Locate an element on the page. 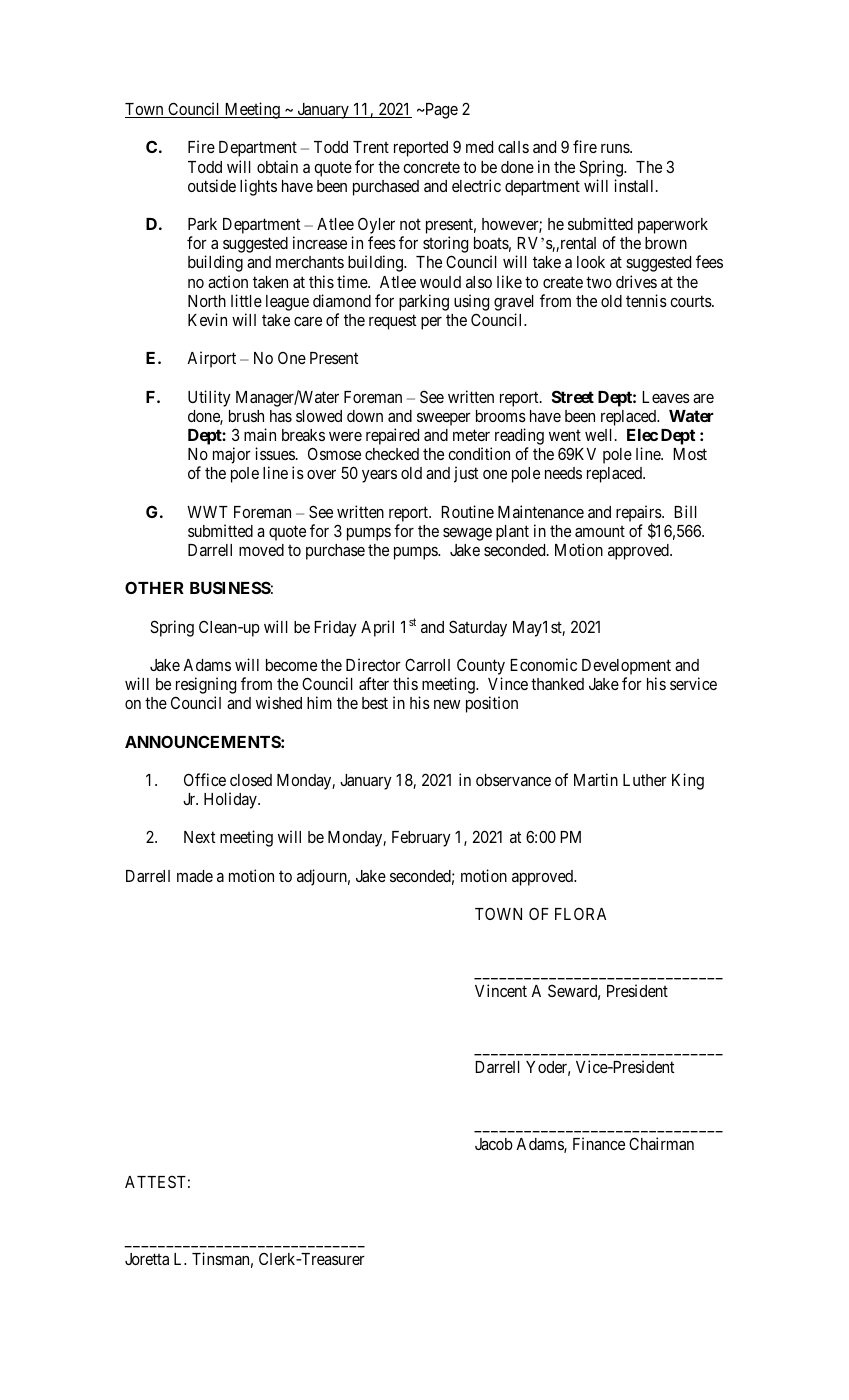  made is located at coordinates (195, 876).
